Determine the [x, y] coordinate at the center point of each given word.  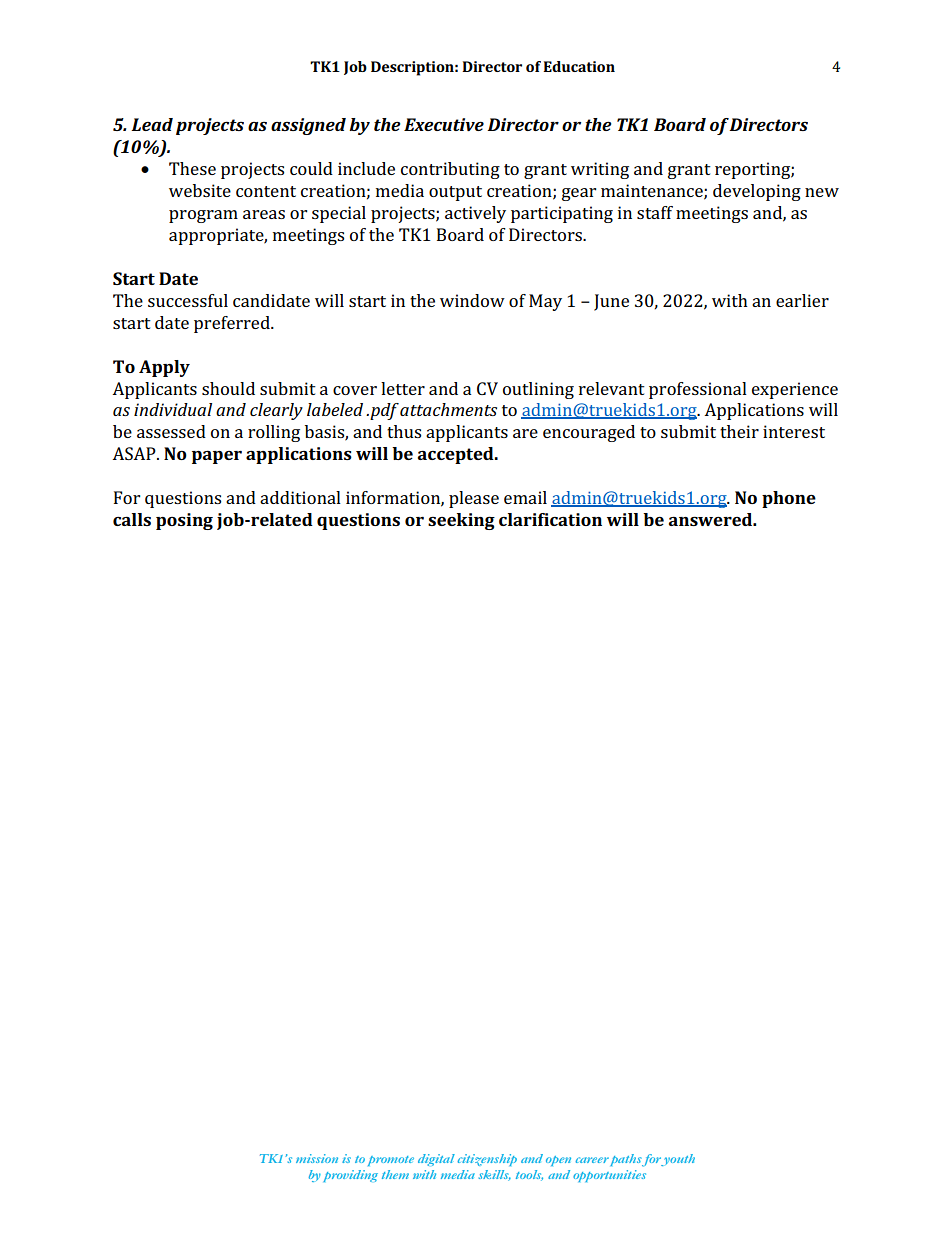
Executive [444, 124]
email [525, 497]
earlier [802, 300]
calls [132, 519]
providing [350, 1176]
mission [317, 1158]
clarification [550, 519]
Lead [152, 124]
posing [184, 521]
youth [677, 1160]
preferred [233, 324]
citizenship [487, 1160]
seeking [461, 521]
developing [757, 192]
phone [789, 499]
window [472, 300]
